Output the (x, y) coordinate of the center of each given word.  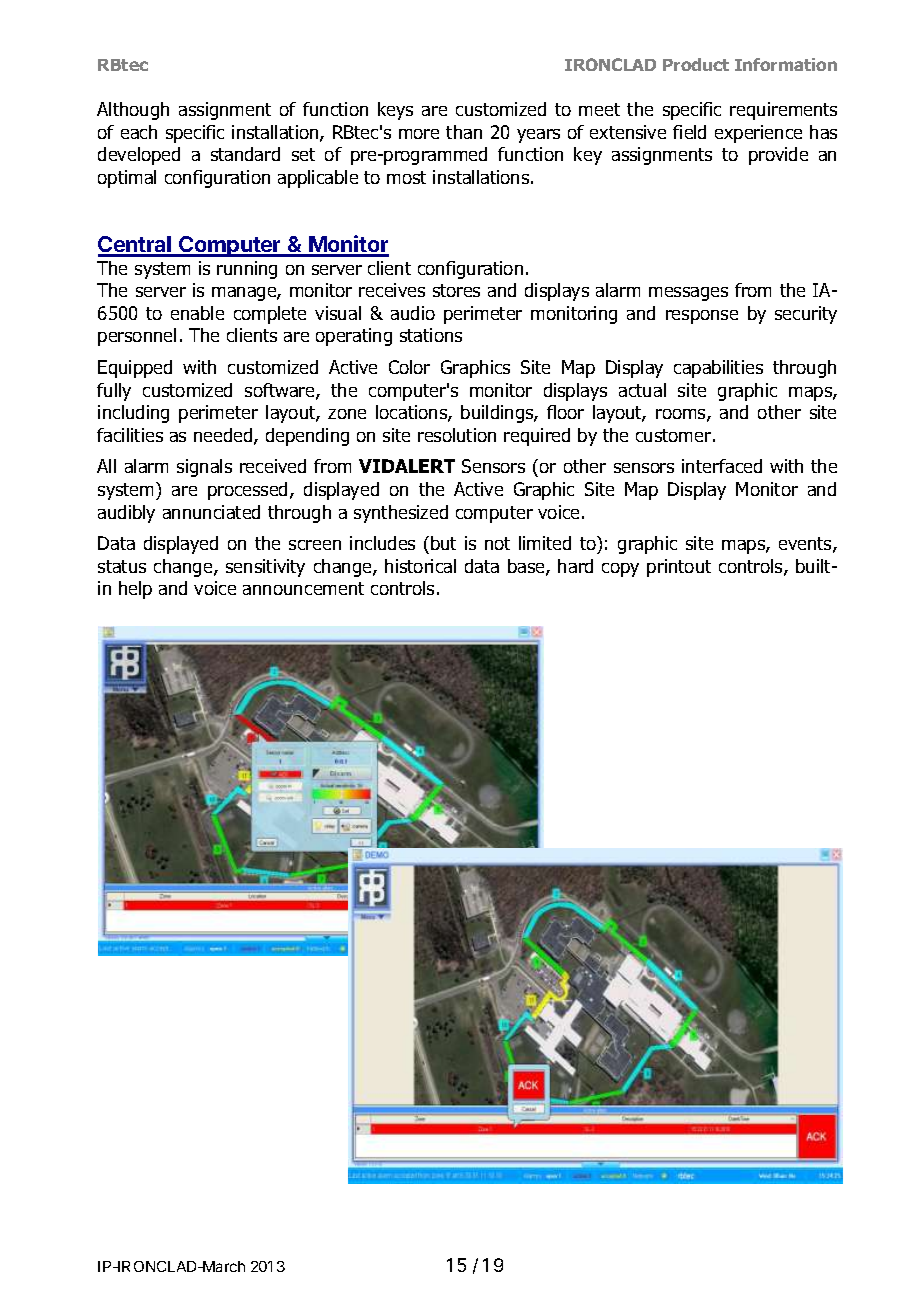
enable (197, 313)
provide (778, 156)
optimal (127, 179)
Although (133, 111)
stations (431, 335)
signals (204, 468)
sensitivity (265, 568)
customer (673, 435)
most (406, 177)
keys (395, 111)
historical (420, 566)
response (702, 317)
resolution (457, 435)
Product (696, 64)
